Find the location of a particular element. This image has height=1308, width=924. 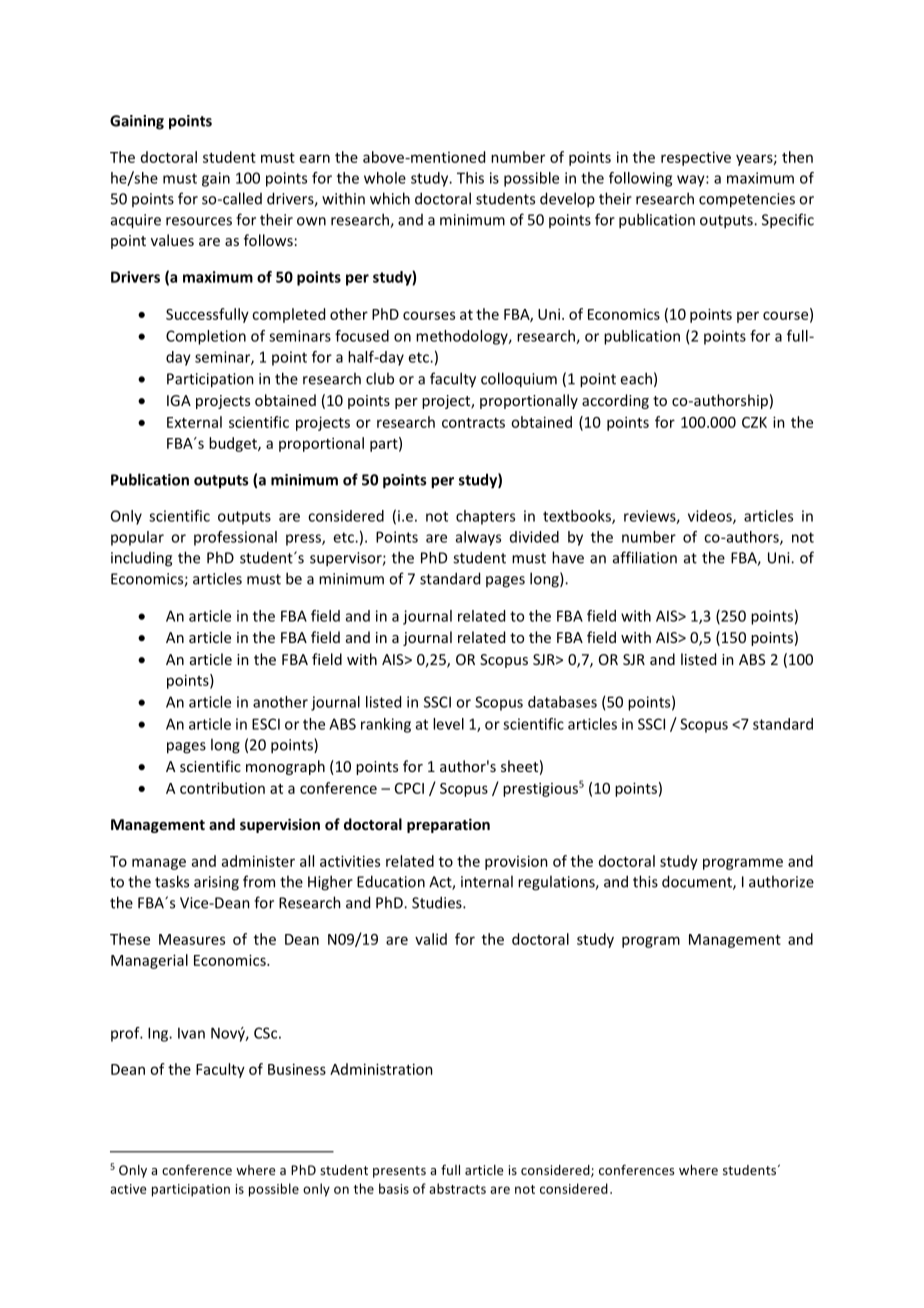

competencies is located at coordinates (747, 200).
